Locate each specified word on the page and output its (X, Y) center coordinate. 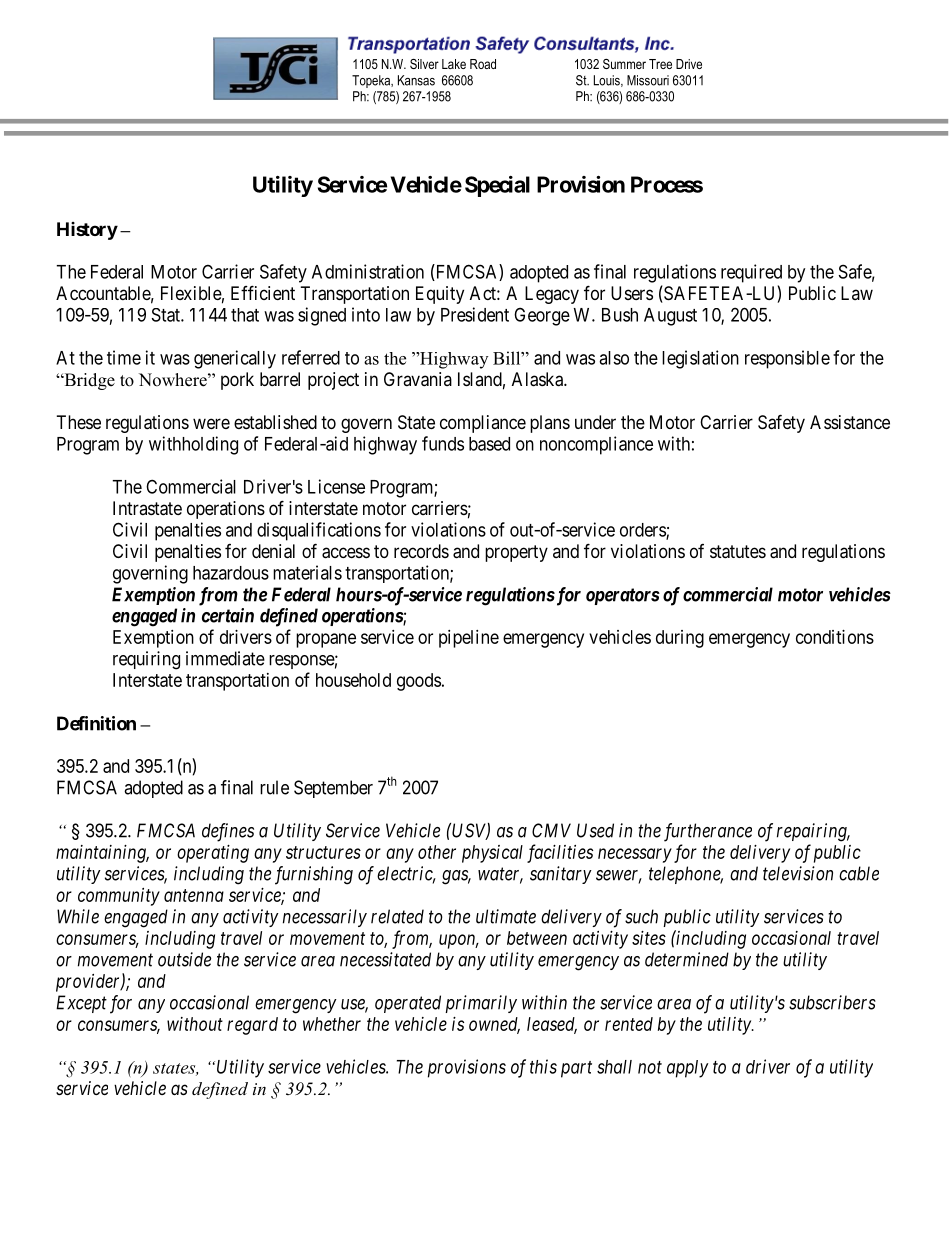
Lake (454, 64)
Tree (660, 64)
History (87, 231)
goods (419, 682)
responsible (787, 359)
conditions (835, 637)
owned (494, 1025)
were (211, 423)
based (489, 444)
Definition (96, 723)
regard (252, 1026)
